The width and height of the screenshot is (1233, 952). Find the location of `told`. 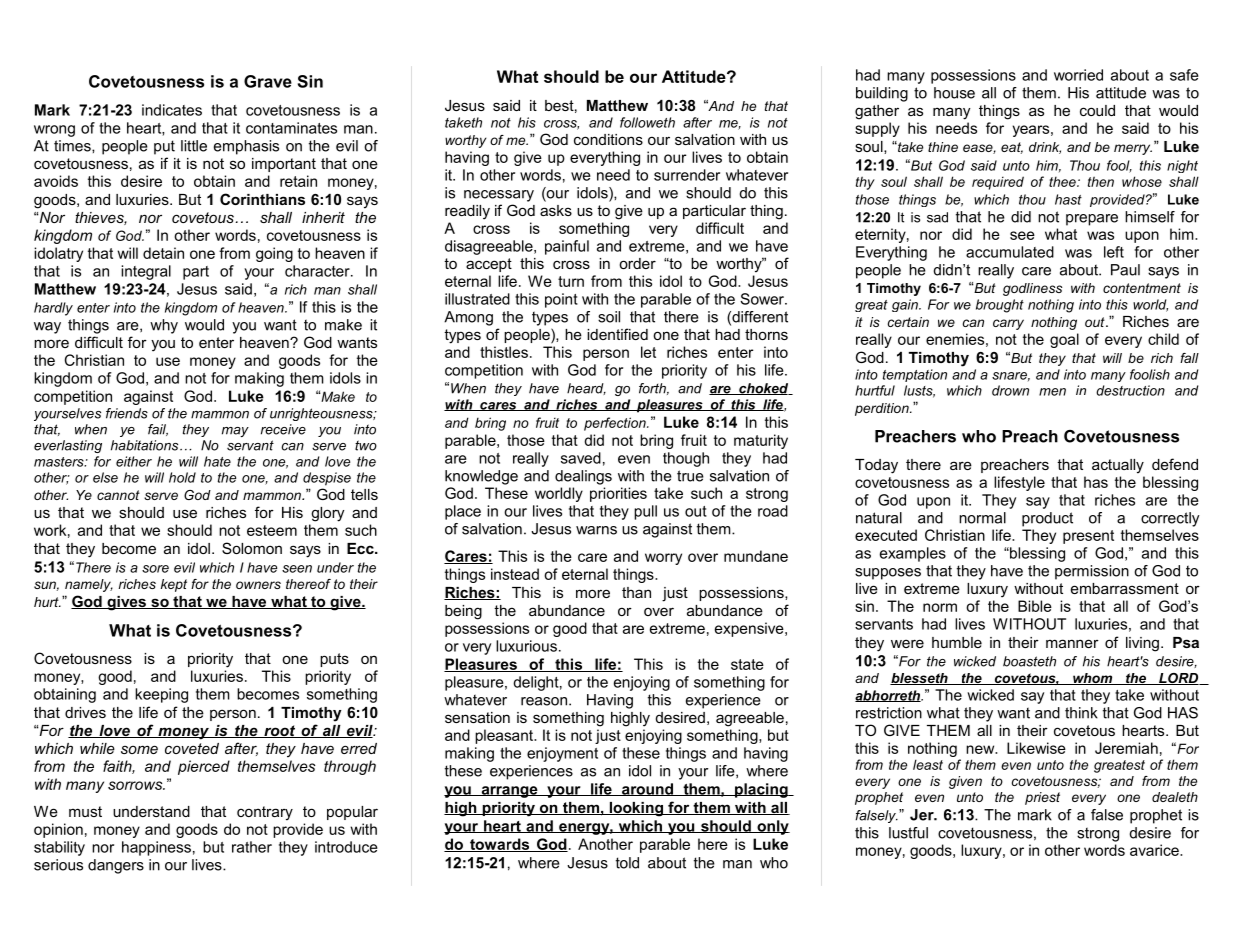

told is located at coordinates (627, 863).
